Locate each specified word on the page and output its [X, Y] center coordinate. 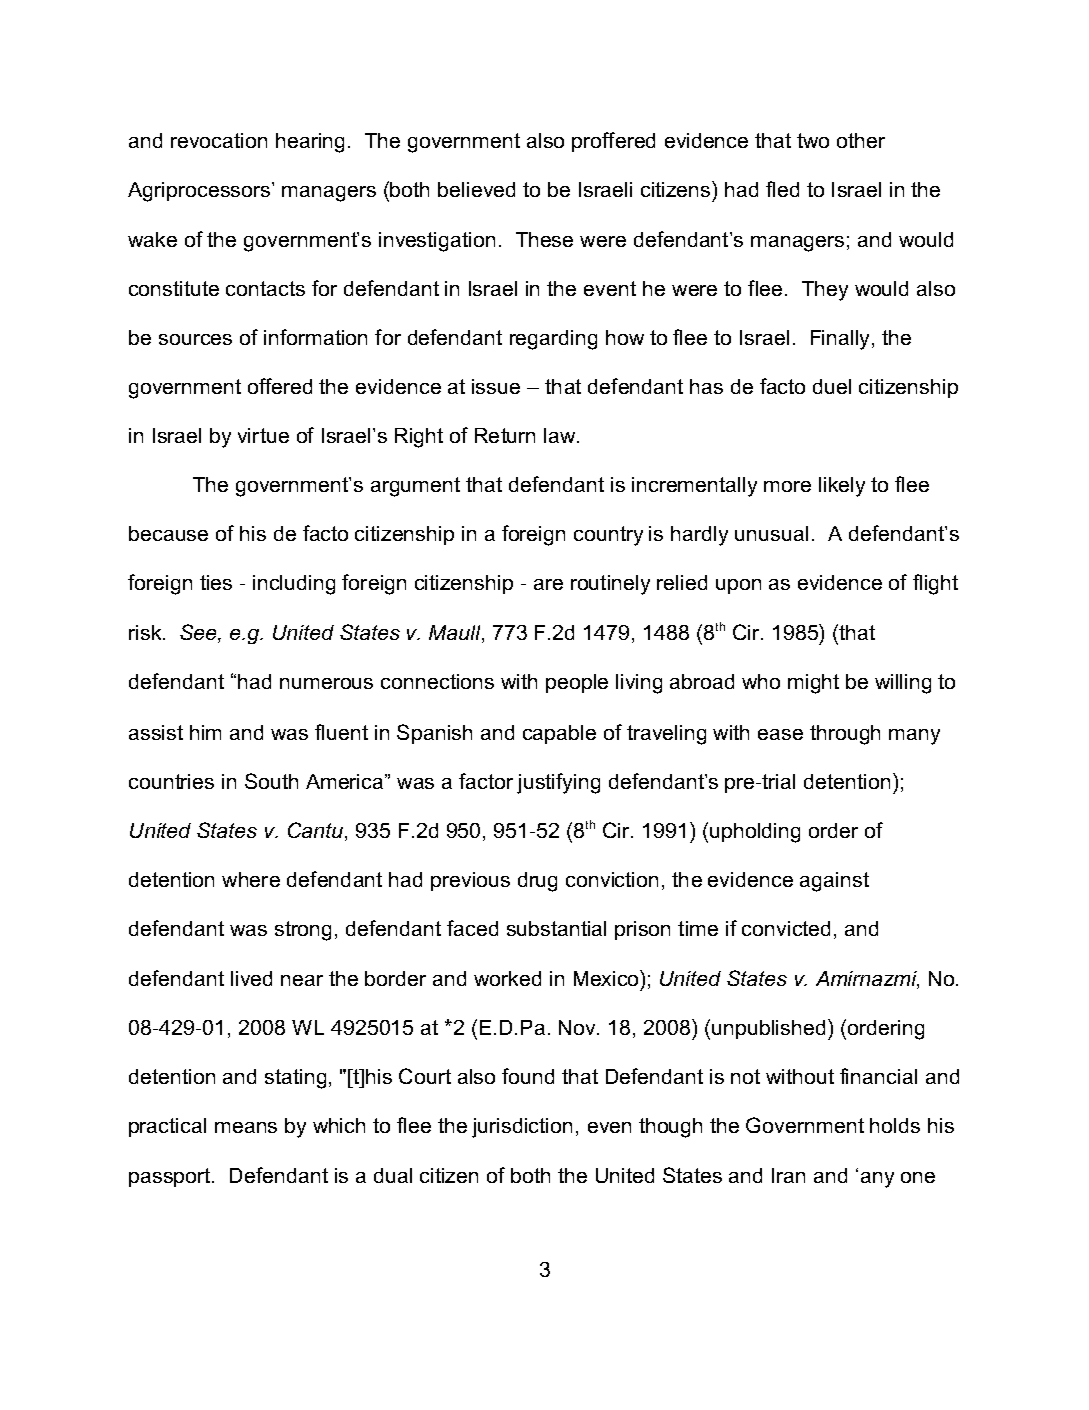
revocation [219, 140]
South [271, 781]
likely [842, 487]
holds [895, 1125]
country [608, 536]
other [861, 140]
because [168, 533]
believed [476, 189]
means [246, 1127]
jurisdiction [522, 1128]
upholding [755, 833]
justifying [558, 783]
